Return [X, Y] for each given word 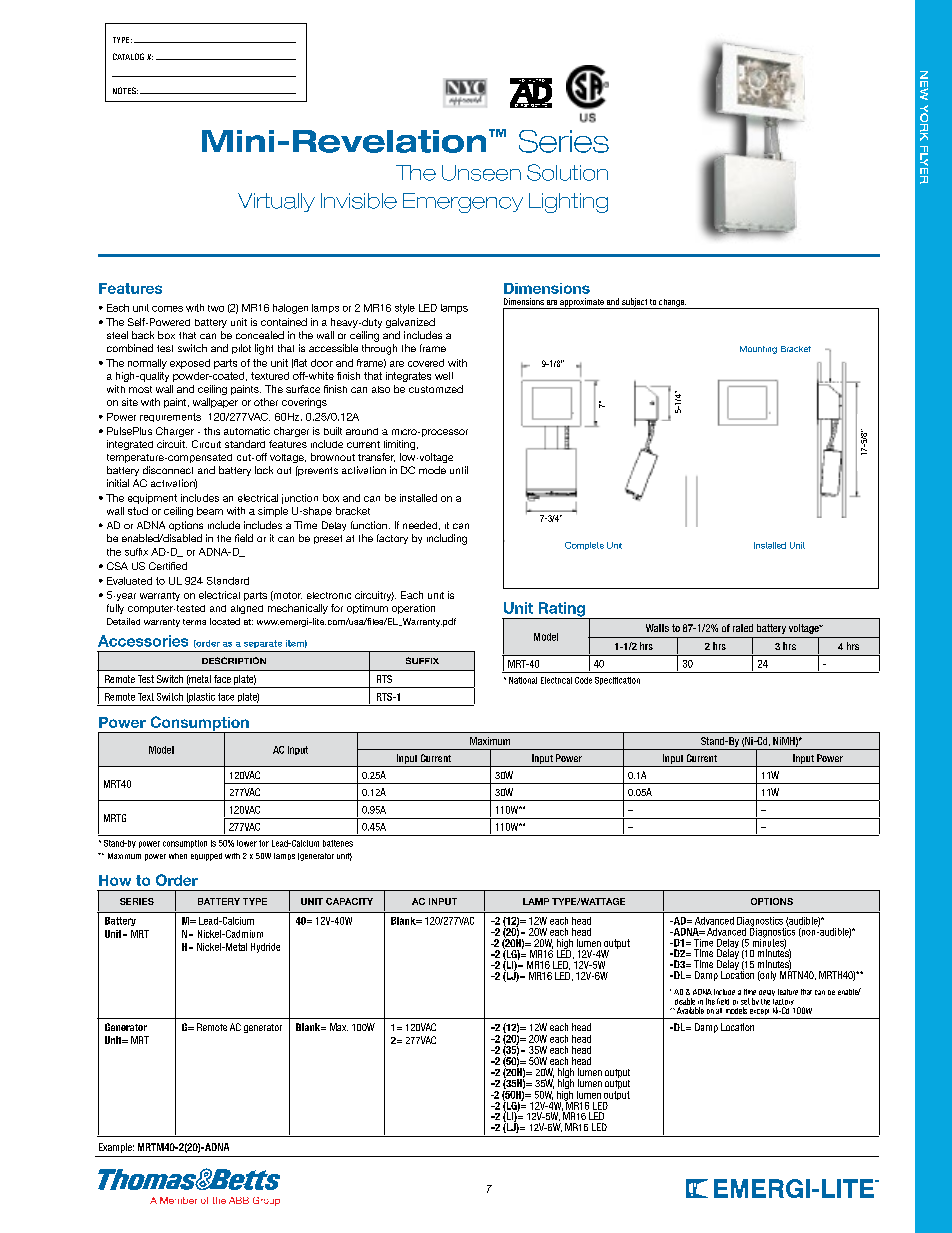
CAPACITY [349, 901]
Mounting [758, 350]
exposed [190, 364]
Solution [567, 172]
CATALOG [128, 56]
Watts [657, 628]
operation [413, 609]
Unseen [481, 173]
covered [426, 363]
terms [194, 622]
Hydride [265, 948]
